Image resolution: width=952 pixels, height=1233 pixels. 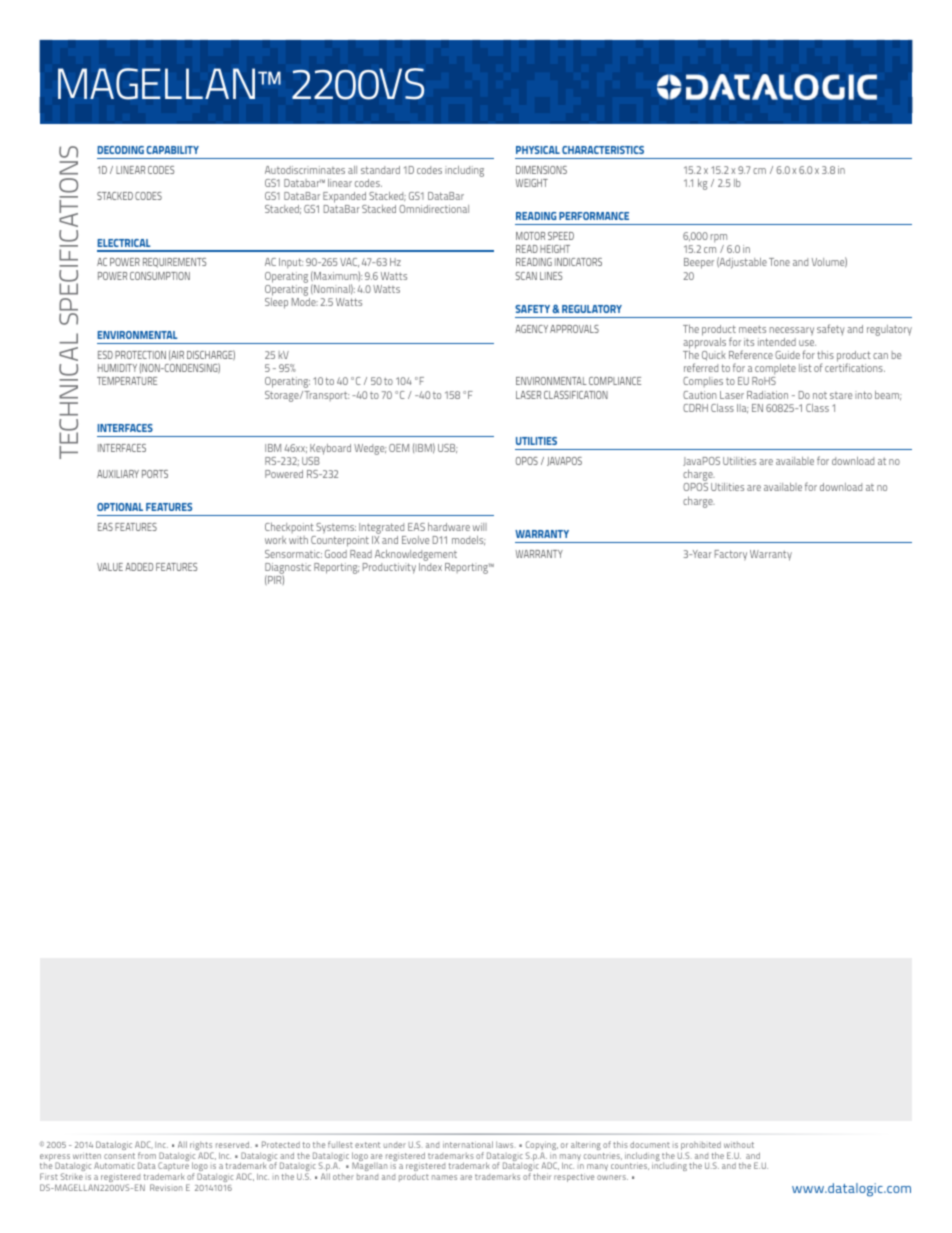 What do you see at coordinates (719, 238) in the image?
I see `rpm` at bounding box center [719, 238].
